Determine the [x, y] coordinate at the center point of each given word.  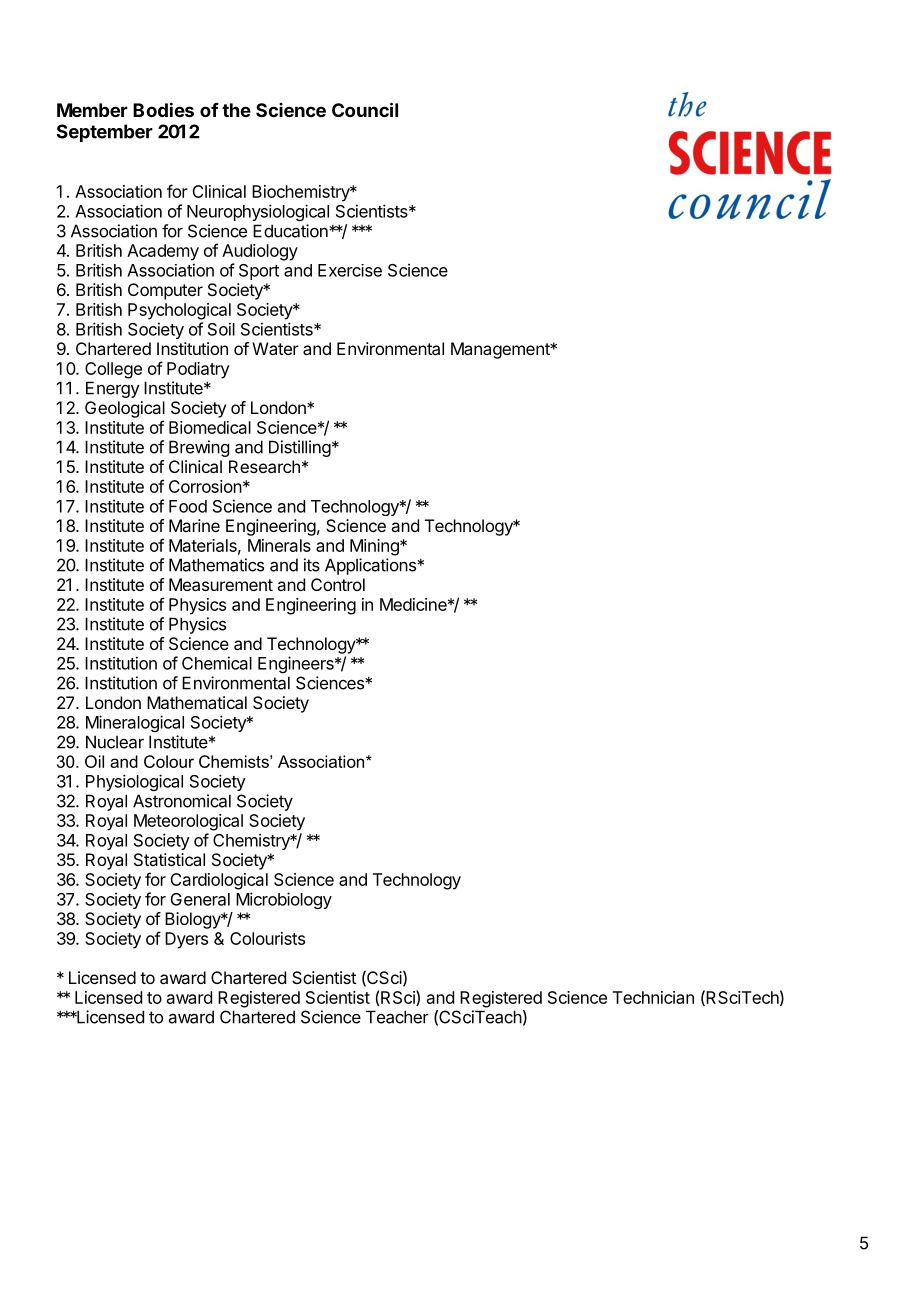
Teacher [397, 1017]
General [200, 899]
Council [365, 109]
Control [338, 584]
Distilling [300, 448]
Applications [371, 566]
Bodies [163, 109]
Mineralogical [135, 723]
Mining [375, 547]
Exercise [350, 270]
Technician [653, 997]
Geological [125, 409]
